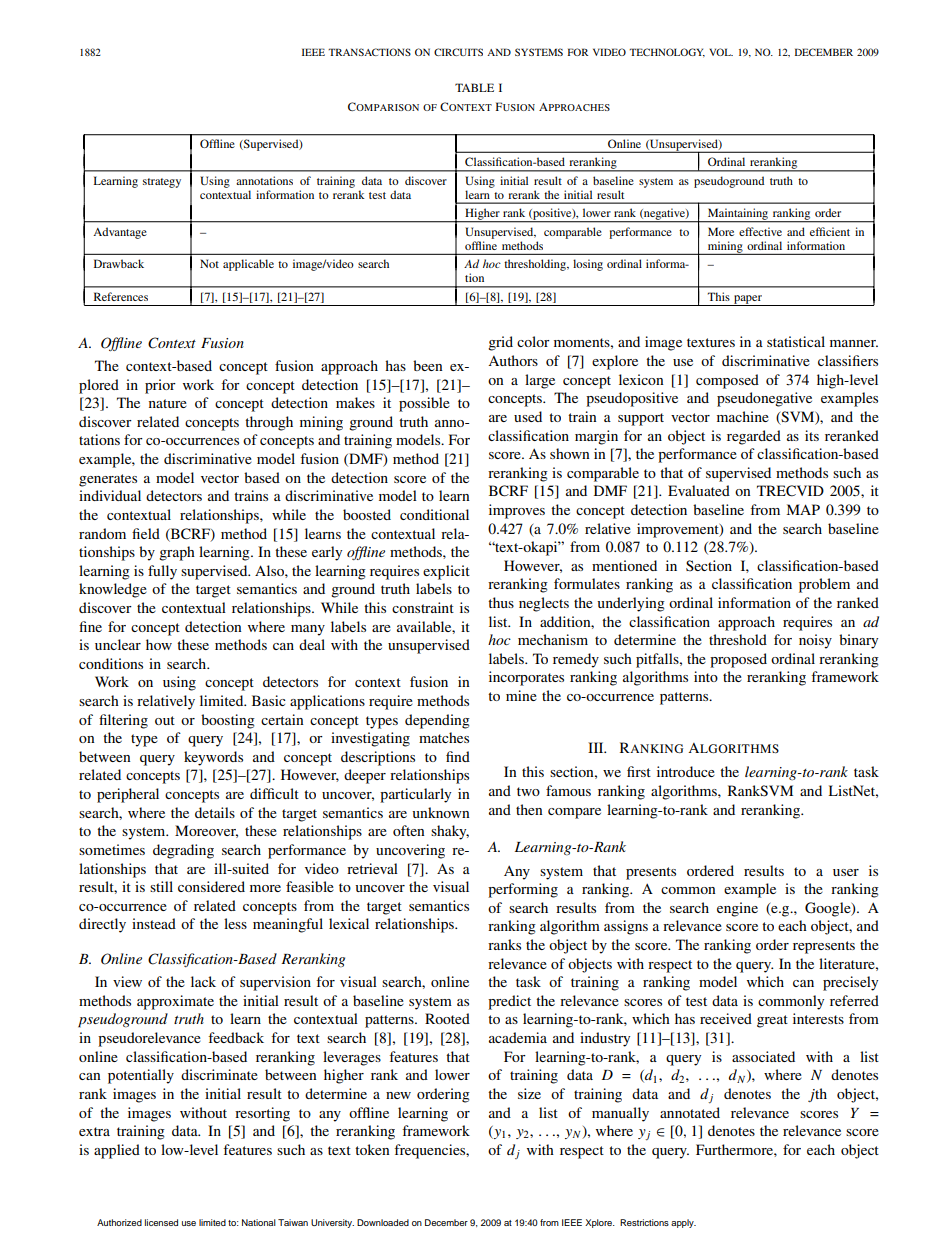 The height and width of the document is (1233, 952). What do you see at coordinates (160, 386) in the document?
I see `prior` at bounding box center [160, 386].
